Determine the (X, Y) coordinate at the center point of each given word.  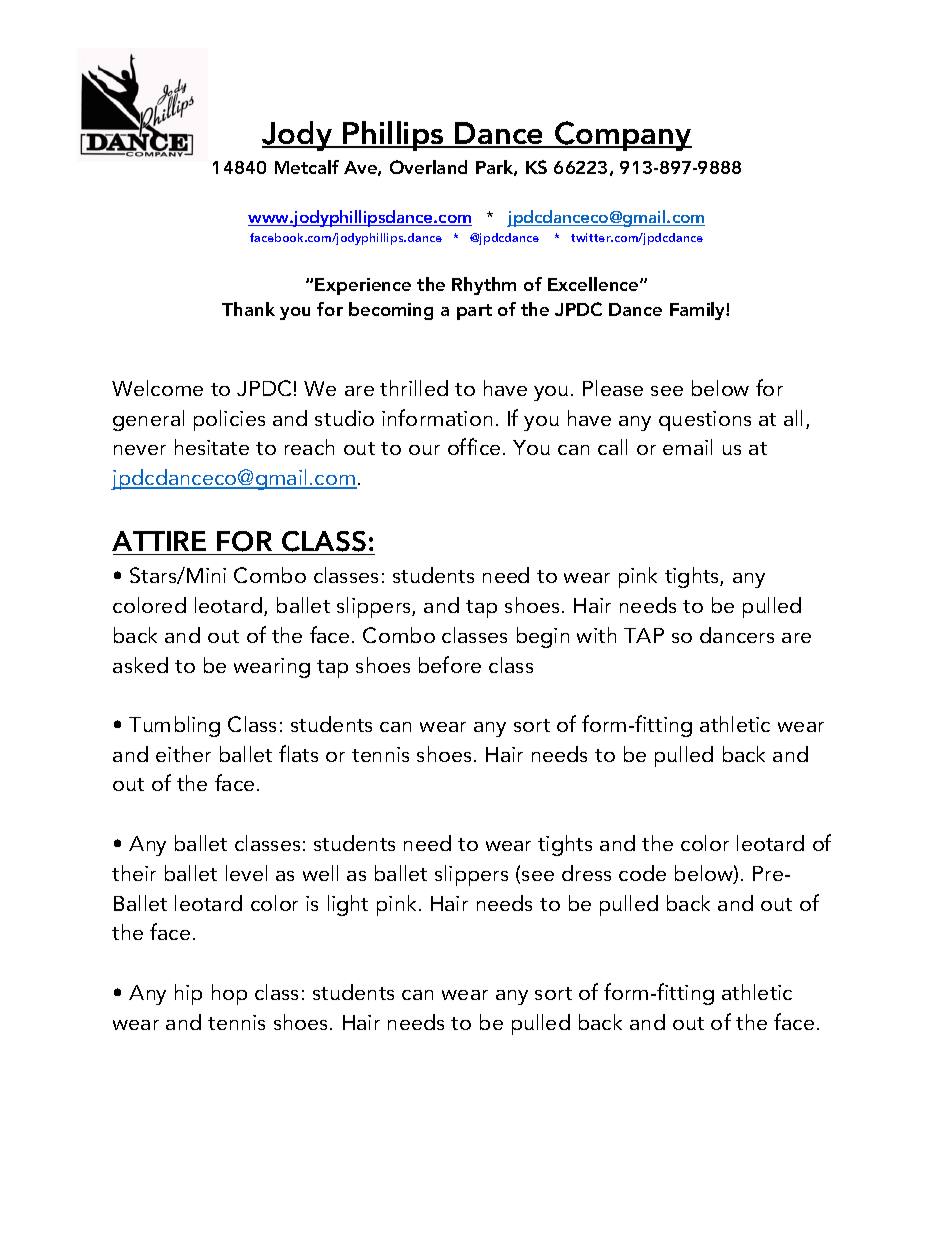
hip (188, 994)
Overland (428, 167)
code (642, 873)
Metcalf (307, 167)
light (348, 905)
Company (622, 136)
